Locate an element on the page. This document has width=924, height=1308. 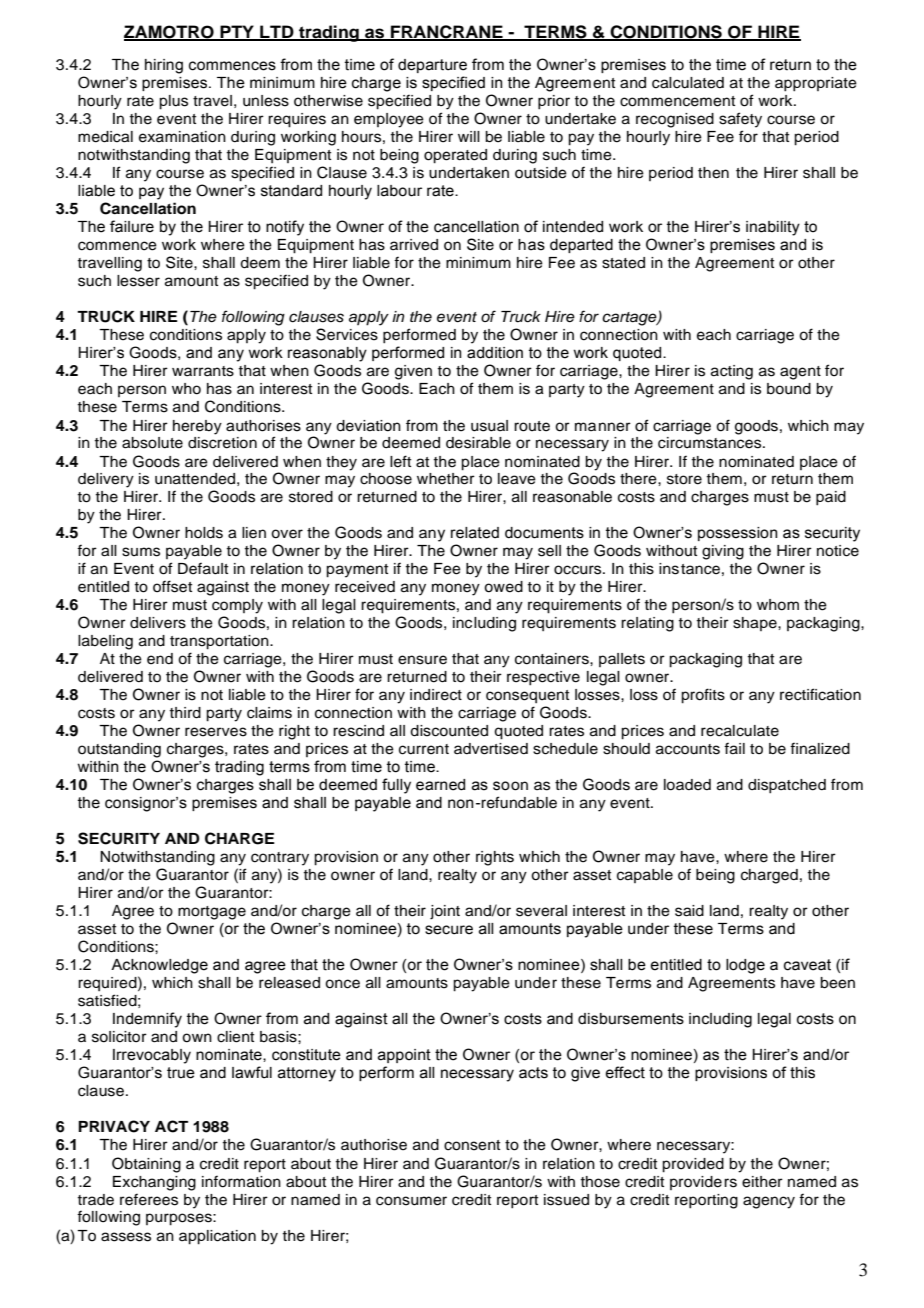
departure is located at coordinates (432, 66).
